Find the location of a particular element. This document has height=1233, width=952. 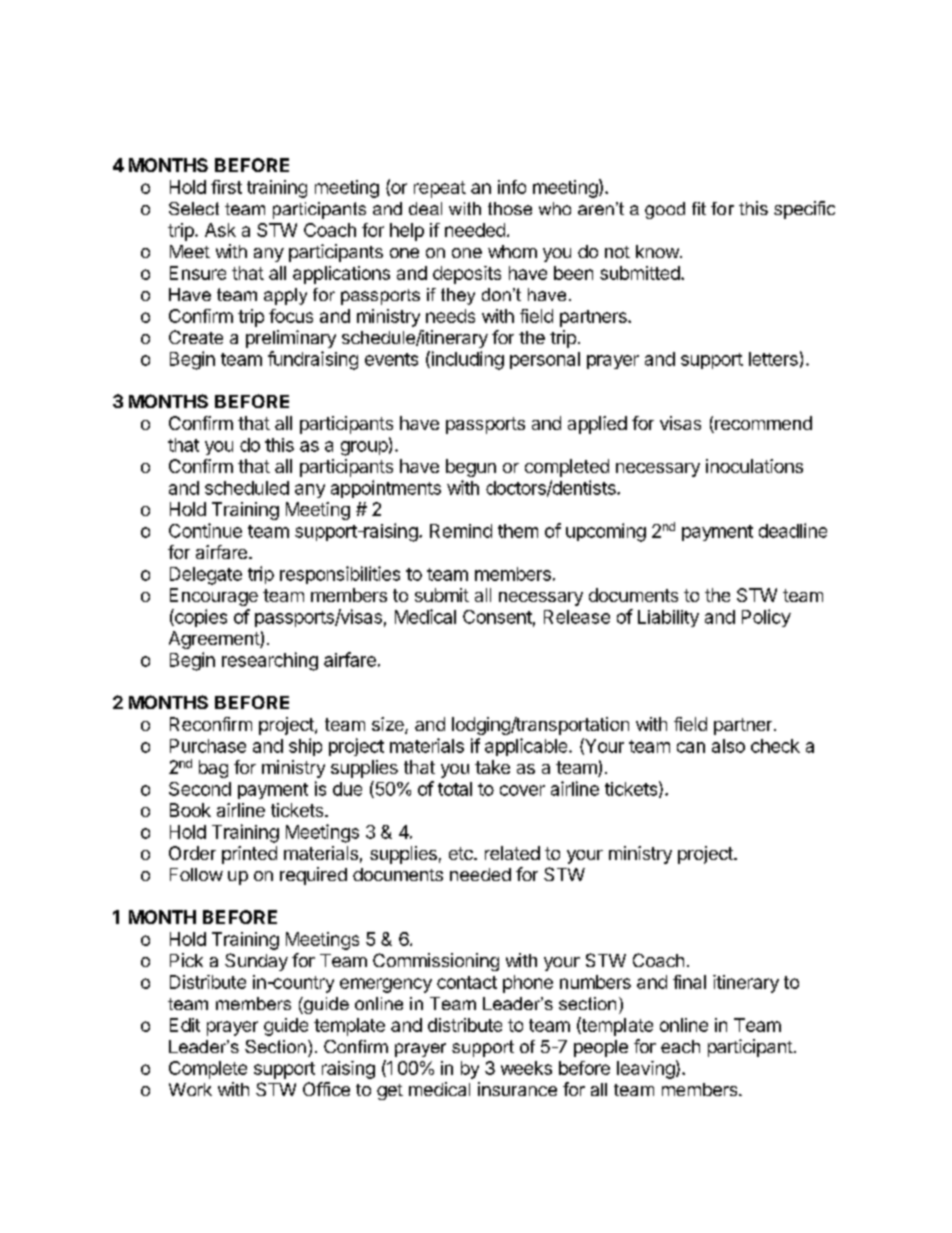

those is located at coordinates (510, 208).
